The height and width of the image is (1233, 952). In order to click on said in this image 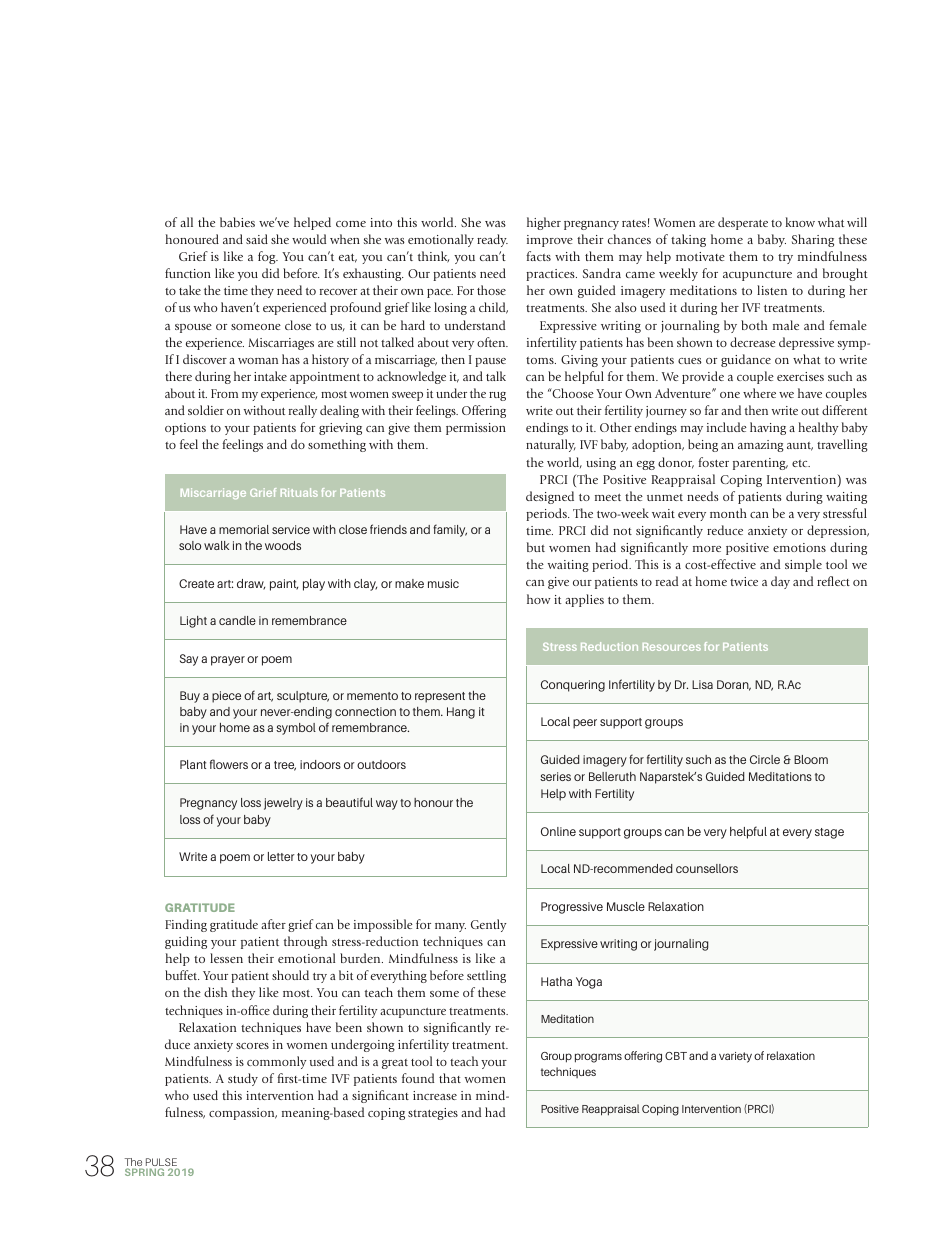, I will do `click(257, 239)`.
